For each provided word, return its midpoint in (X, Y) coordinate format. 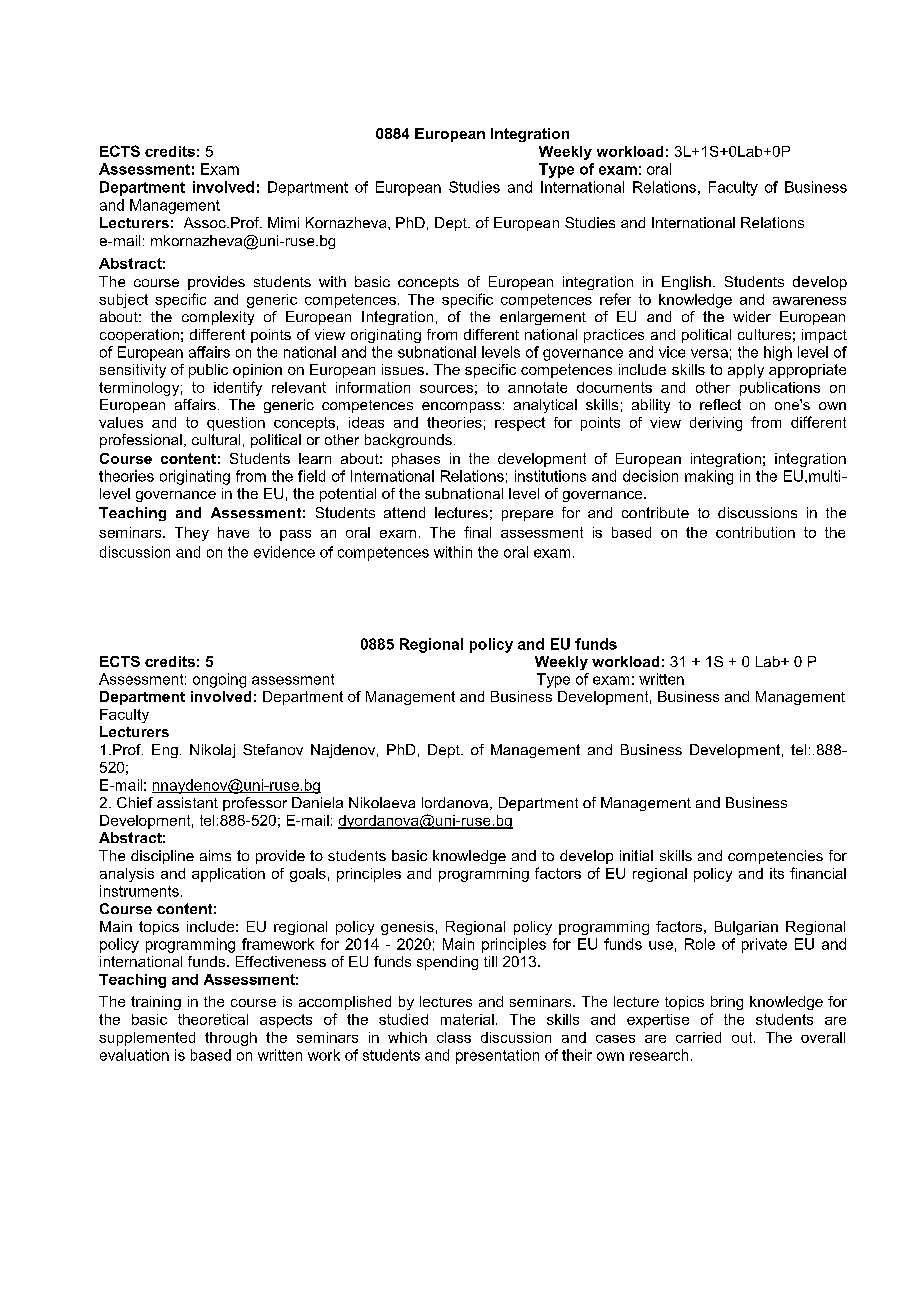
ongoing (219, 680)
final (477, 532)
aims (215, 855)
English (686, 283)
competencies (775, 857)
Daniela (317, 802)
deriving (716, 424)
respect (520, 424)
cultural (216, 439)
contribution (755, 532)
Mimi (283, 222)
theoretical (213, 1019)
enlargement (543, 318)
